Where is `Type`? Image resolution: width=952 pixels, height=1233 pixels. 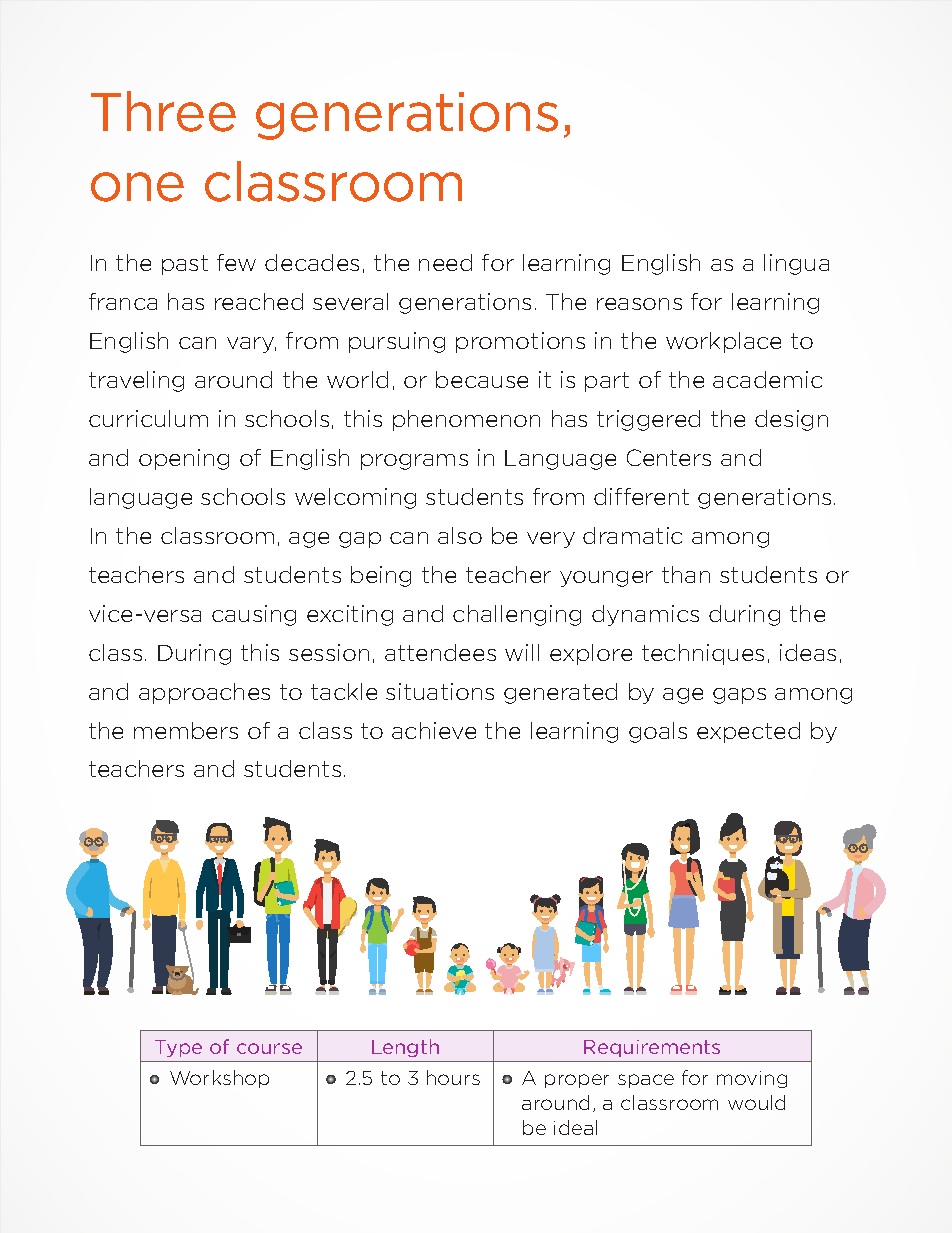 Type is located at coordinates (178, 1048).
